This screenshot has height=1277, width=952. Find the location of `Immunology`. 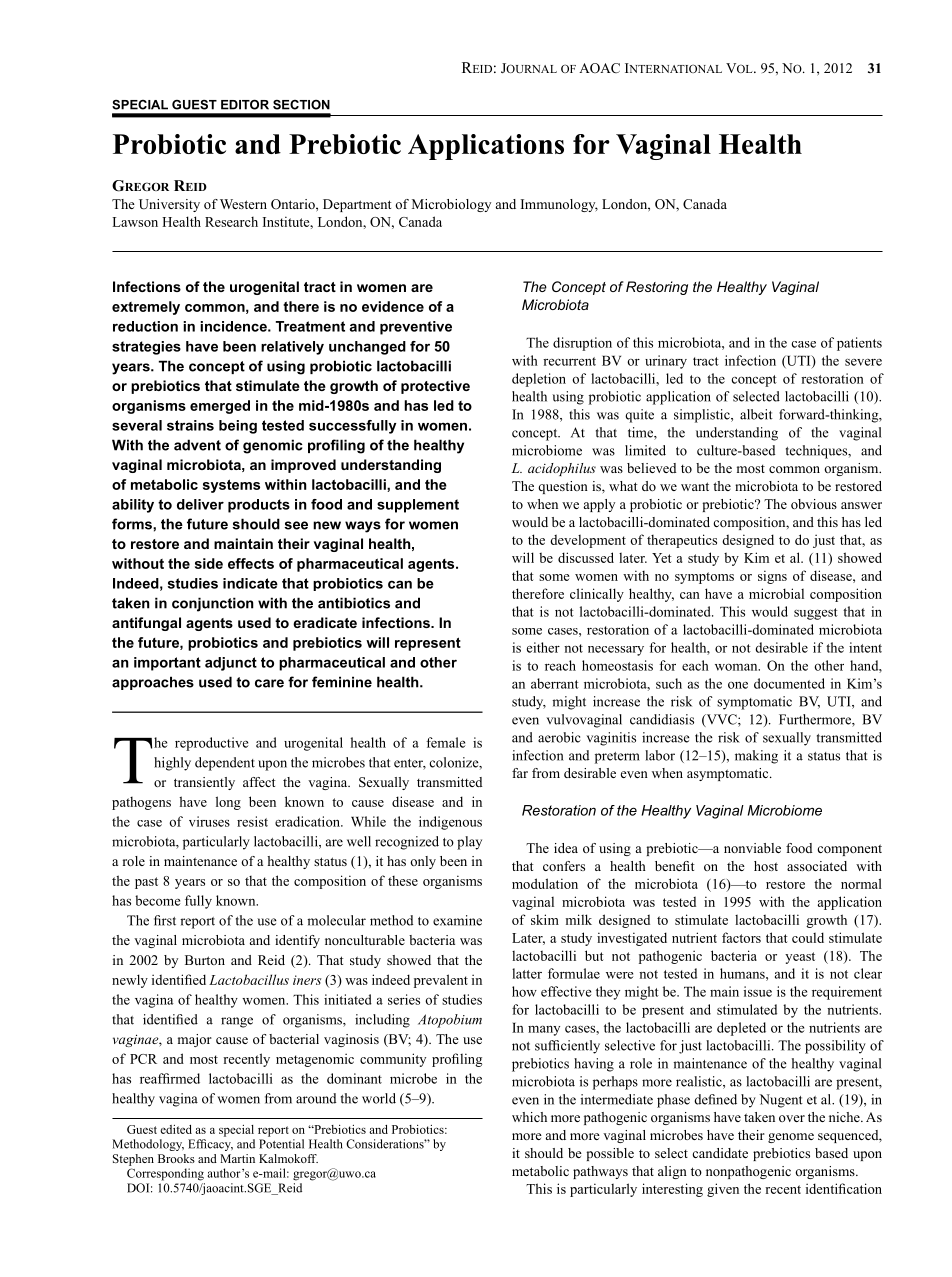

Immunology is located at coordinates (559, 205).
